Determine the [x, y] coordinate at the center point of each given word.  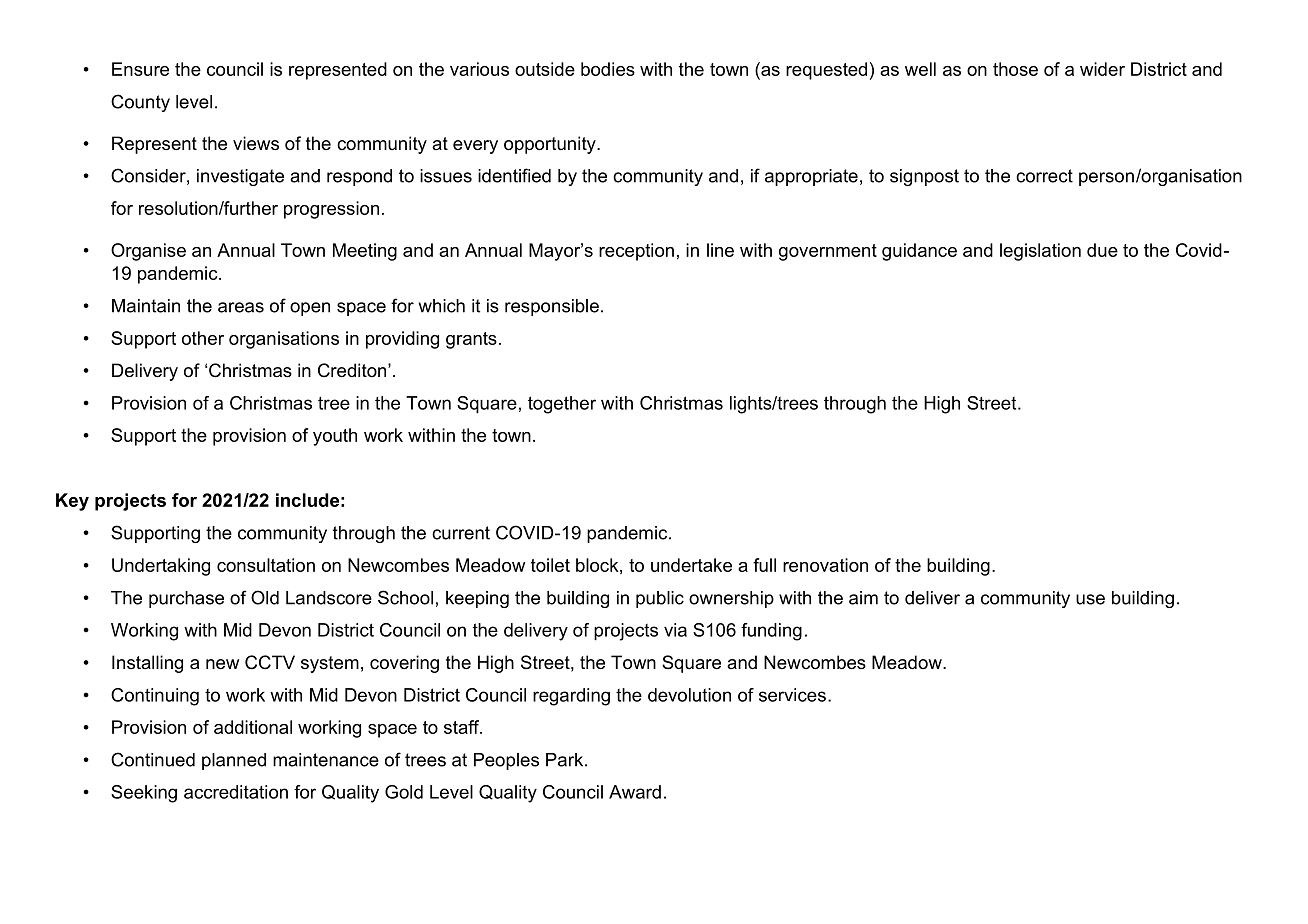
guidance [919, 252]
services [792, 695]
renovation [825, 565]
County [140, 103]
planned [234, 761]
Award [635, 792]
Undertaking [161, 567]
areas [241, 307]
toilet [550, 565]
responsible [552, 307]
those [1015, 69]
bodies [608, 69]
